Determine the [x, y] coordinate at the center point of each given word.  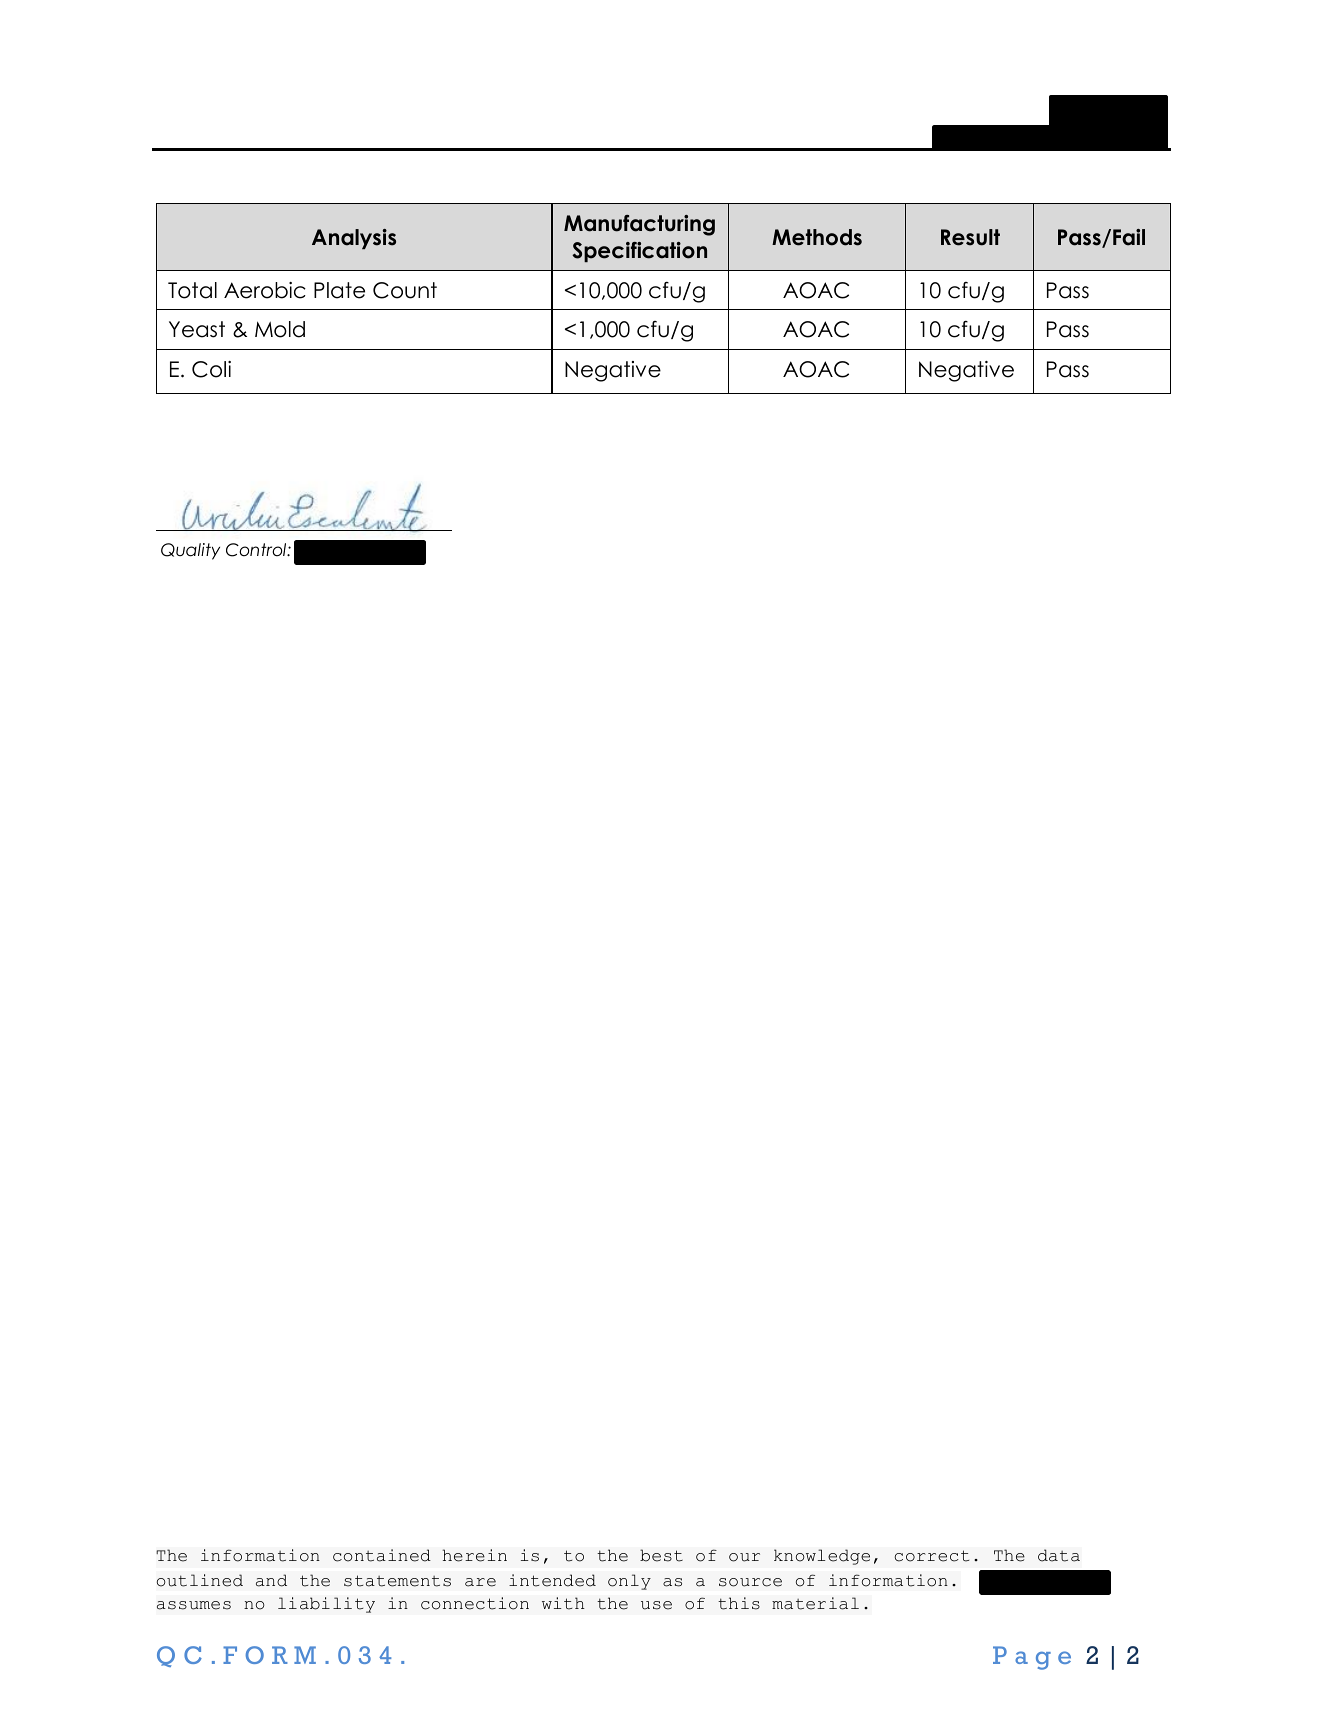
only [629, 1582]
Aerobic [265, 290]
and [271, 1580]
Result [970, 237]
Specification [639, 252]
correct [932, 1556]
